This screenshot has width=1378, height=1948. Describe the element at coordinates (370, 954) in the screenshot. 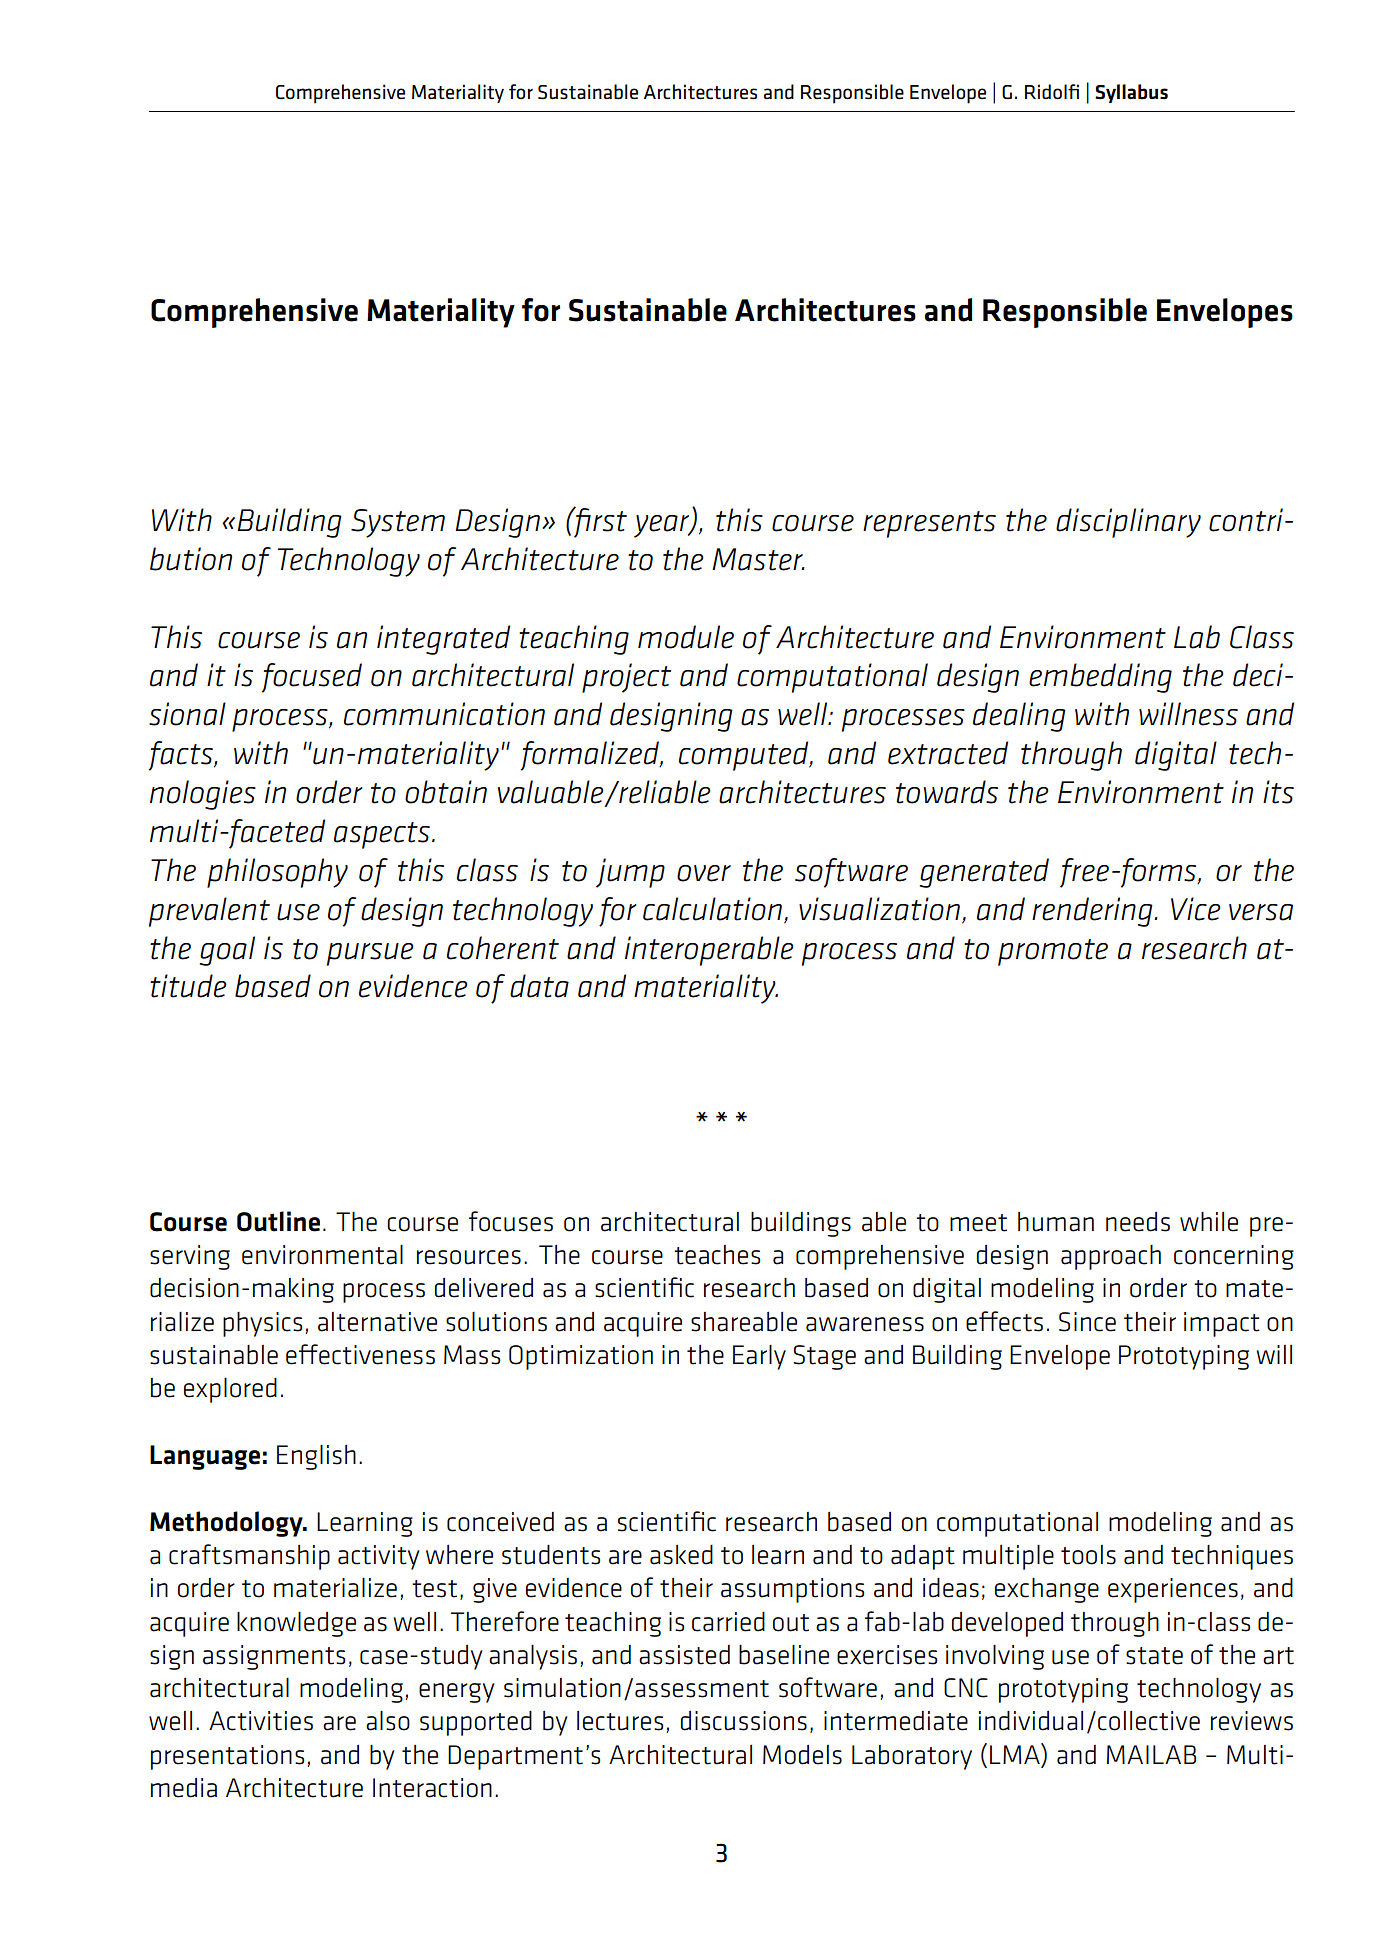

I see `pursue` at that location.
